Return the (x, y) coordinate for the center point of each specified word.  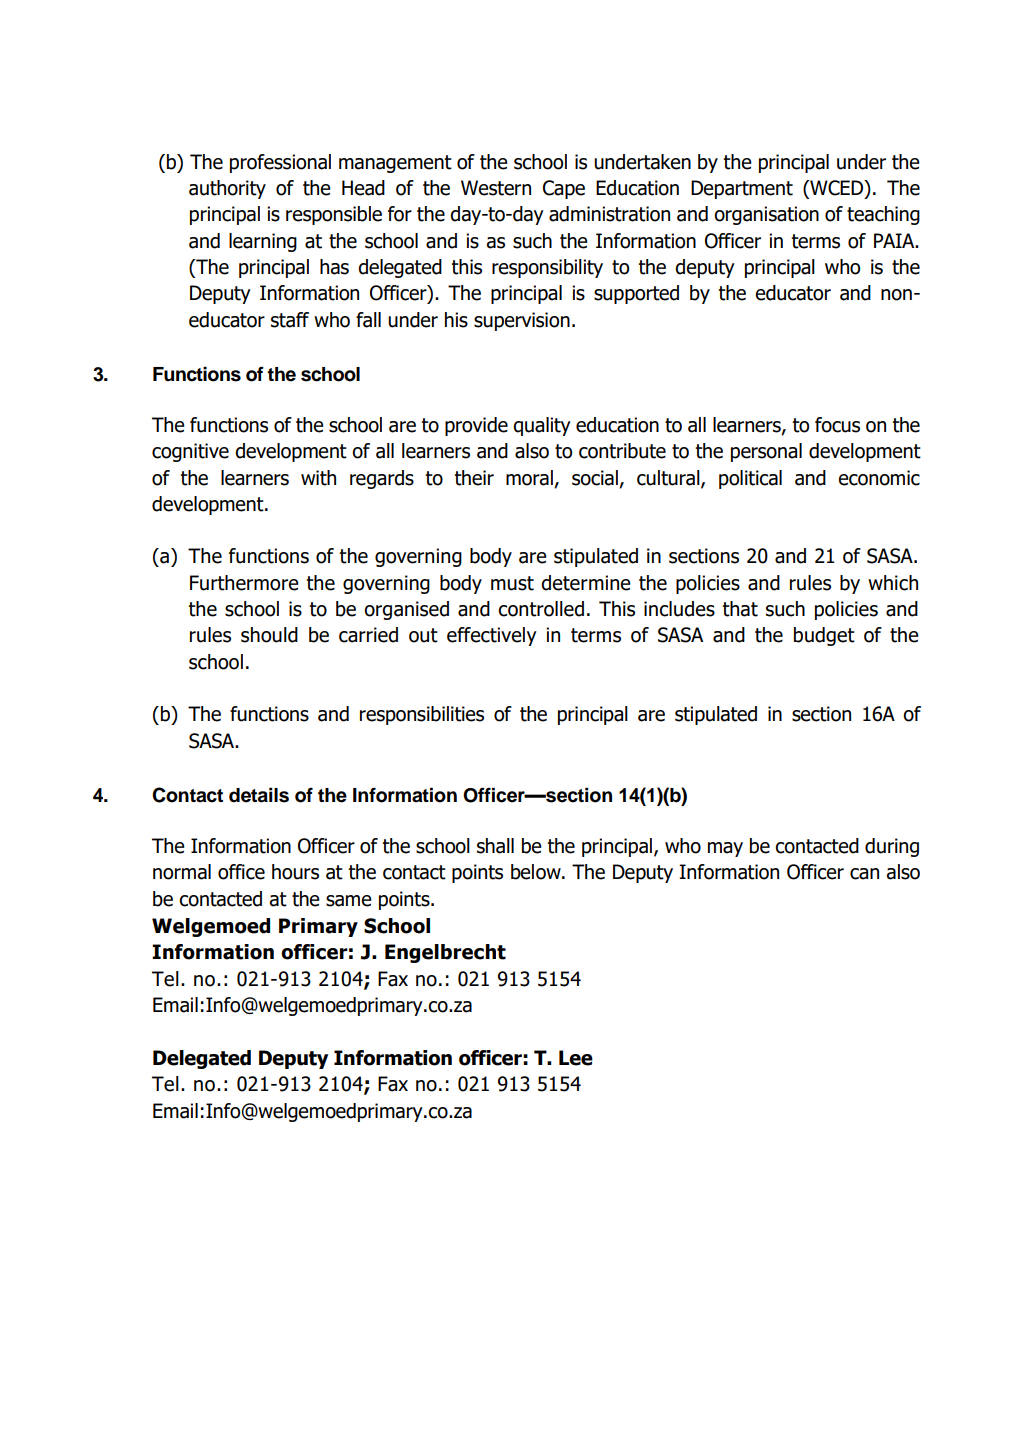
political (750, 479)
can (864, 874)
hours (295, 872)
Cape (564, 189)
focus (837, 425)
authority (227, 189)
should (269, 635)
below (537, 872)
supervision (522, 321)
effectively (492, 636)
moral (529, 478)
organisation (766, 215)
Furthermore (244, 583)
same (349, 901)
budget (824, 636)
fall (368, 320)
